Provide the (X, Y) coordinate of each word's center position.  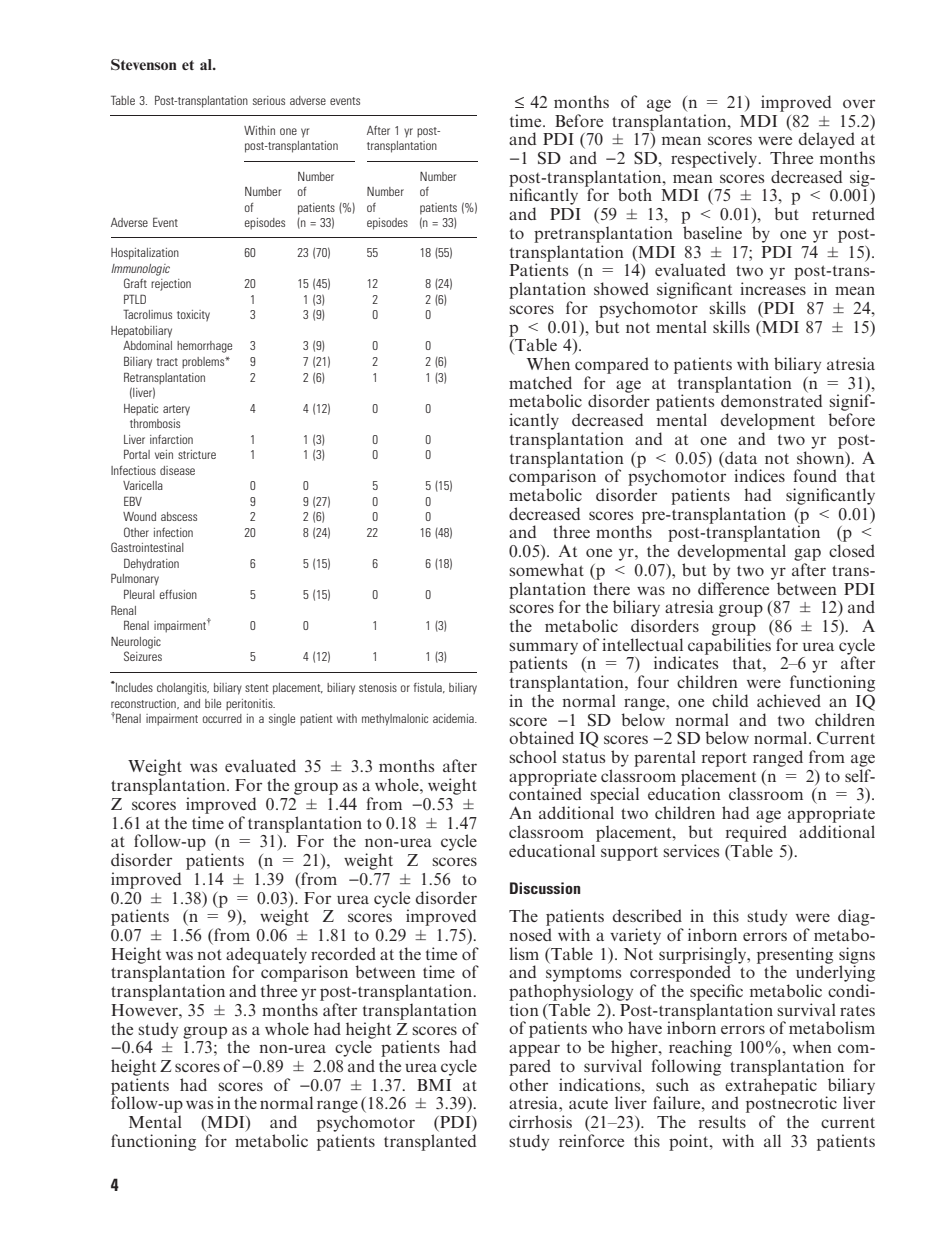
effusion (178, 594)
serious (269, 100)
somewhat (546, 569)
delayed (827, 140)
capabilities (729, 647)
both (635, 194)
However (145, 1010)
